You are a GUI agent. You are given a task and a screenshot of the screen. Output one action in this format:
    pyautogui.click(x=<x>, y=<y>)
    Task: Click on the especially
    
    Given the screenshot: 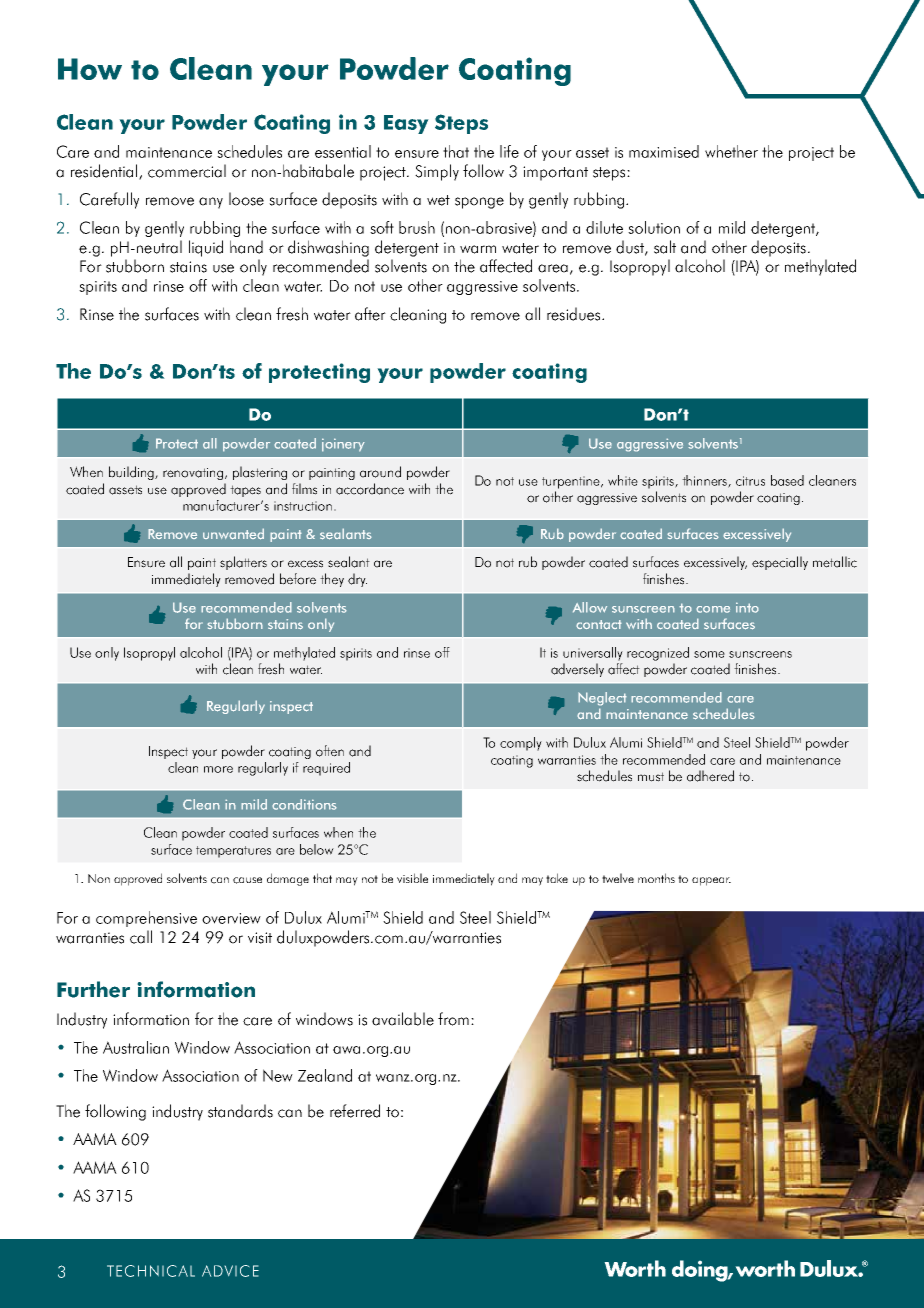 What is the action you would take?
    pyautogui.click(x=780, y=563)
